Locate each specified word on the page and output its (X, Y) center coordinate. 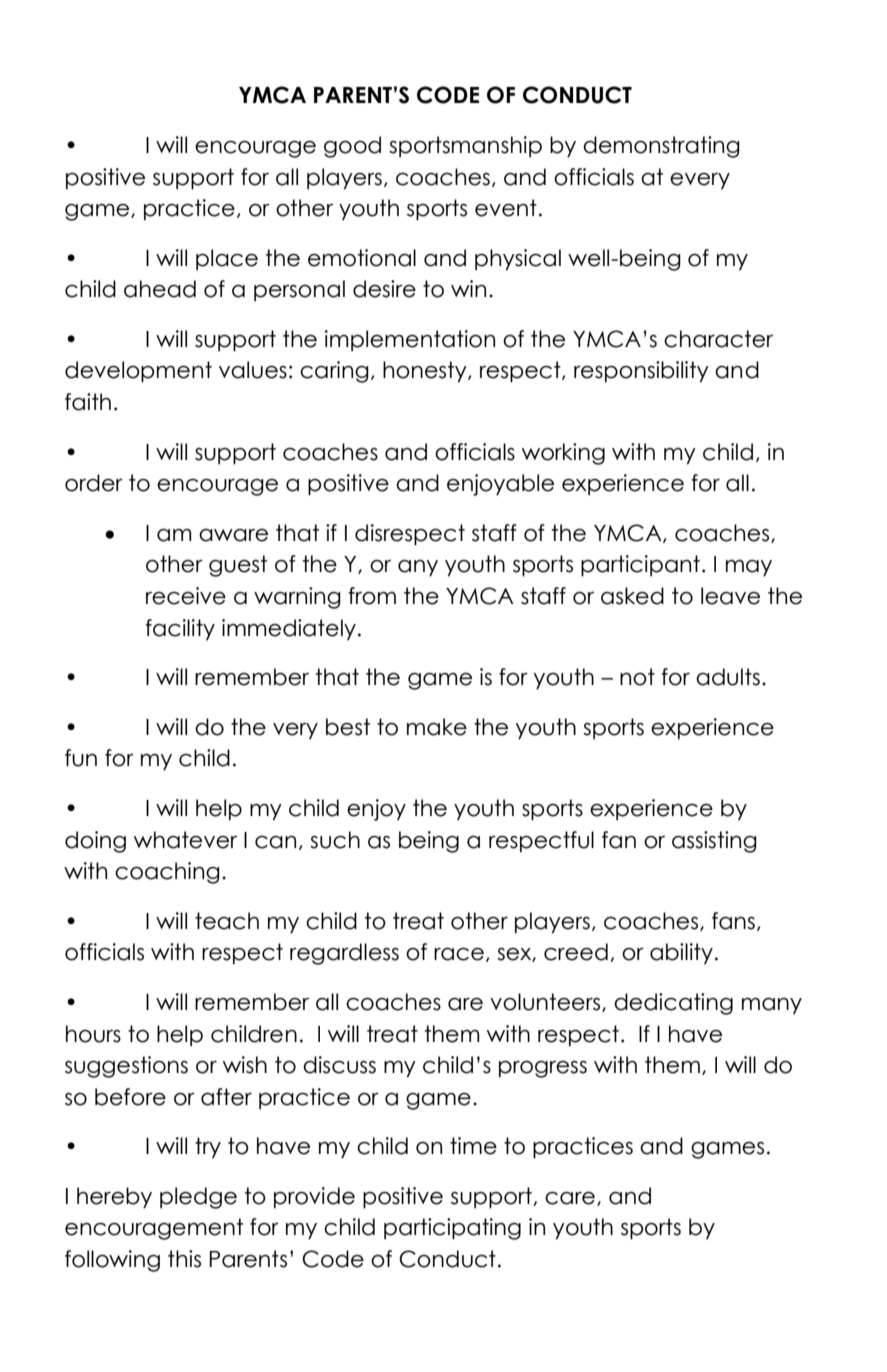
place (227, 259)
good (352, 147)
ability (681, 953)
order (94, 483)
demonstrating (661, 147)
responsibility (641, 372)
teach (227, 921)
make (437, 727)
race (459, 954)
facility (180, 629)
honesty (426, 372)
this (184, 1259)
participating (452, 1229)
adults (728, 677)
